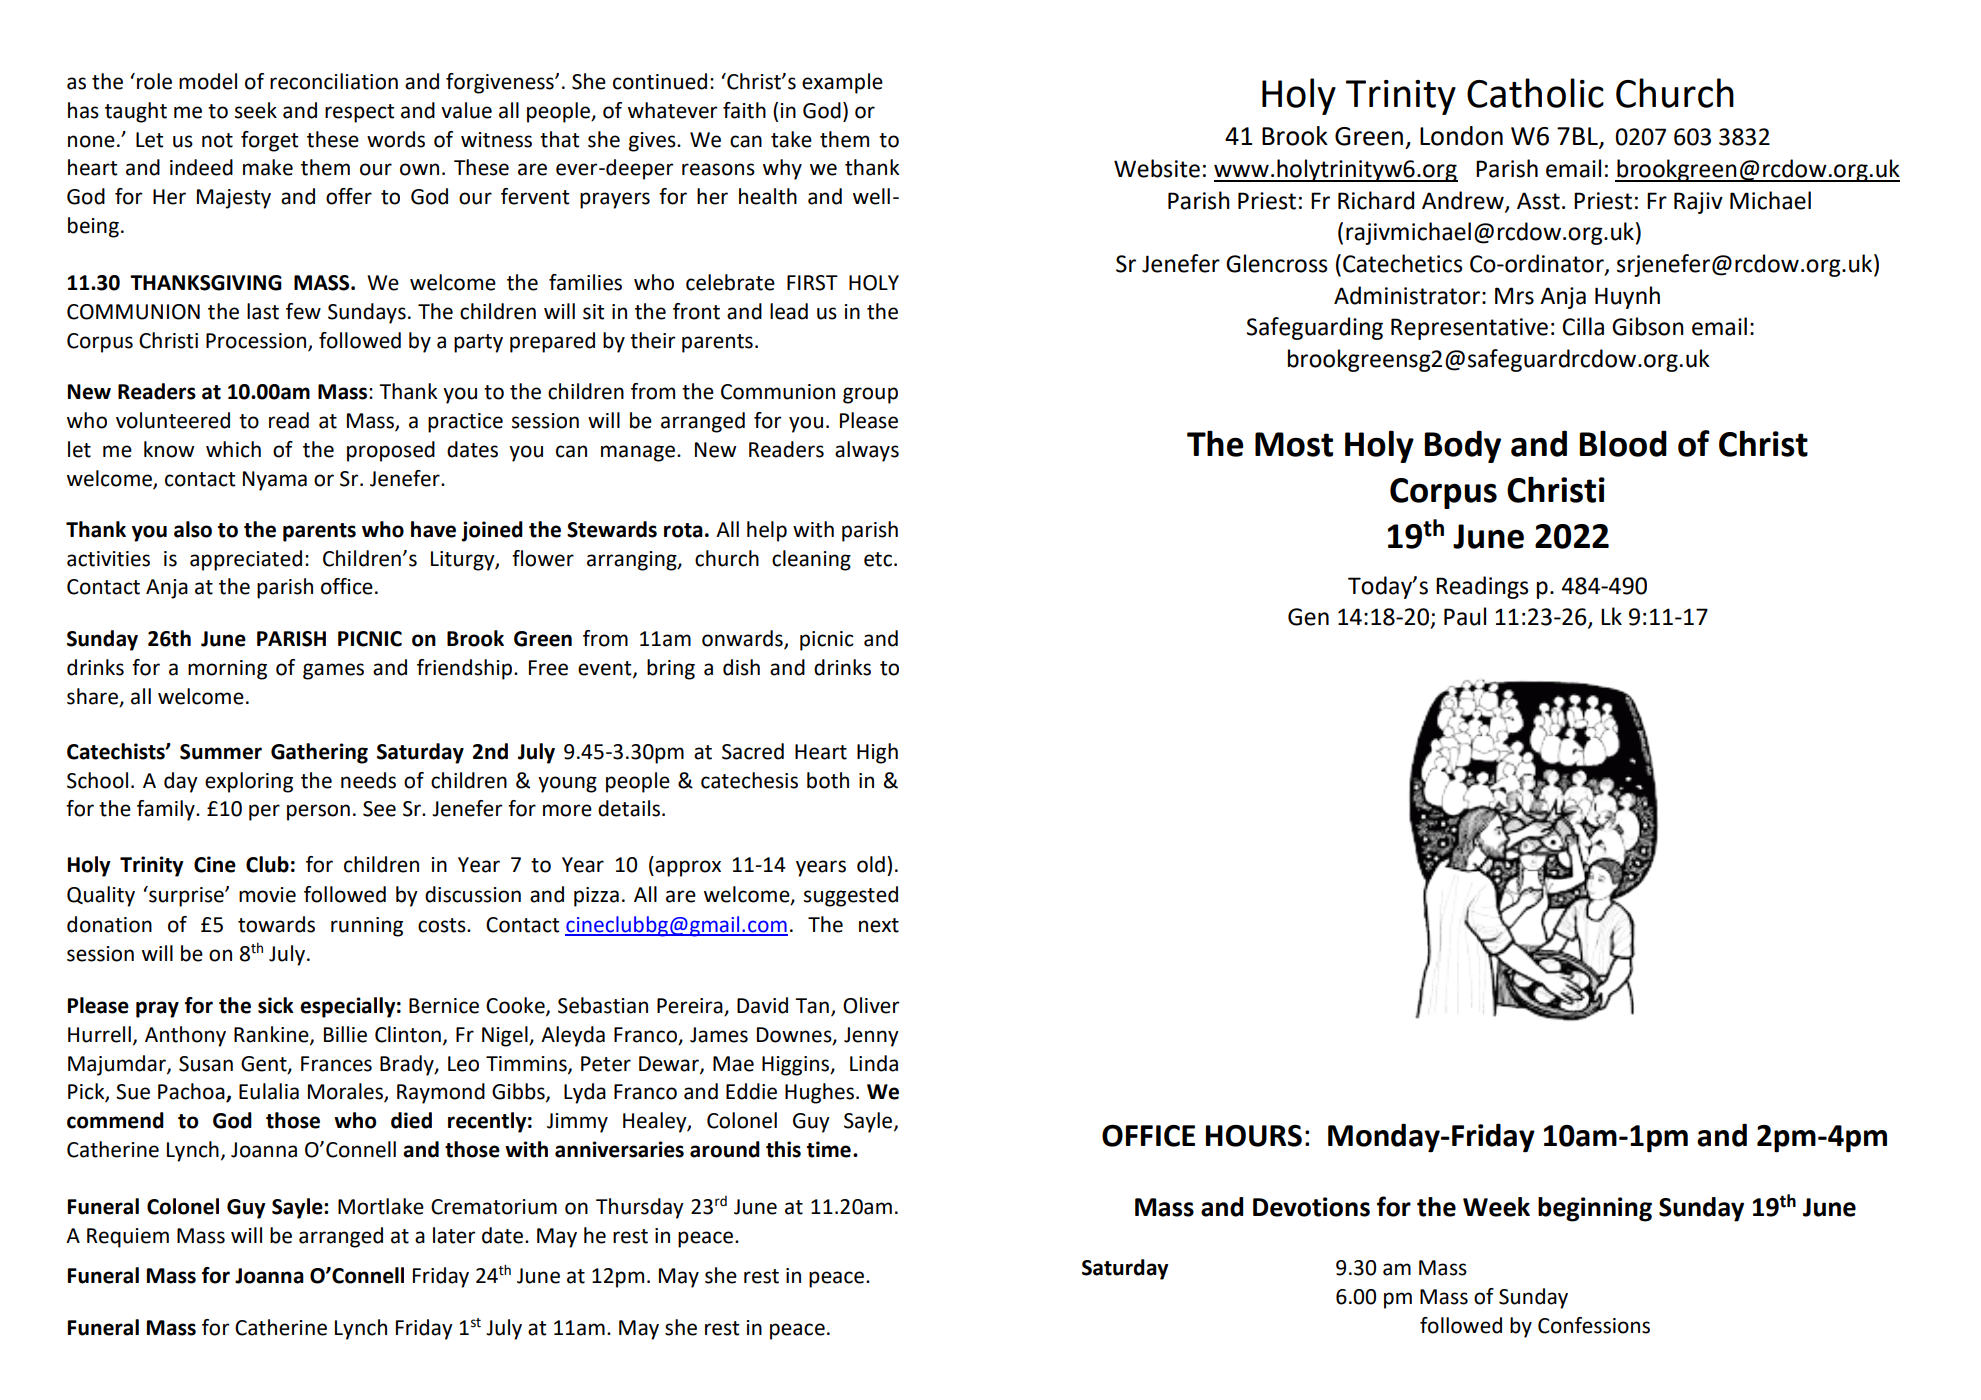 The width and height of the screenshot is (1981, 1400). What do you see at coordinates (128, 1238) in the screenshot?
I see `Requiem` at bounding box center [128, 1238].
